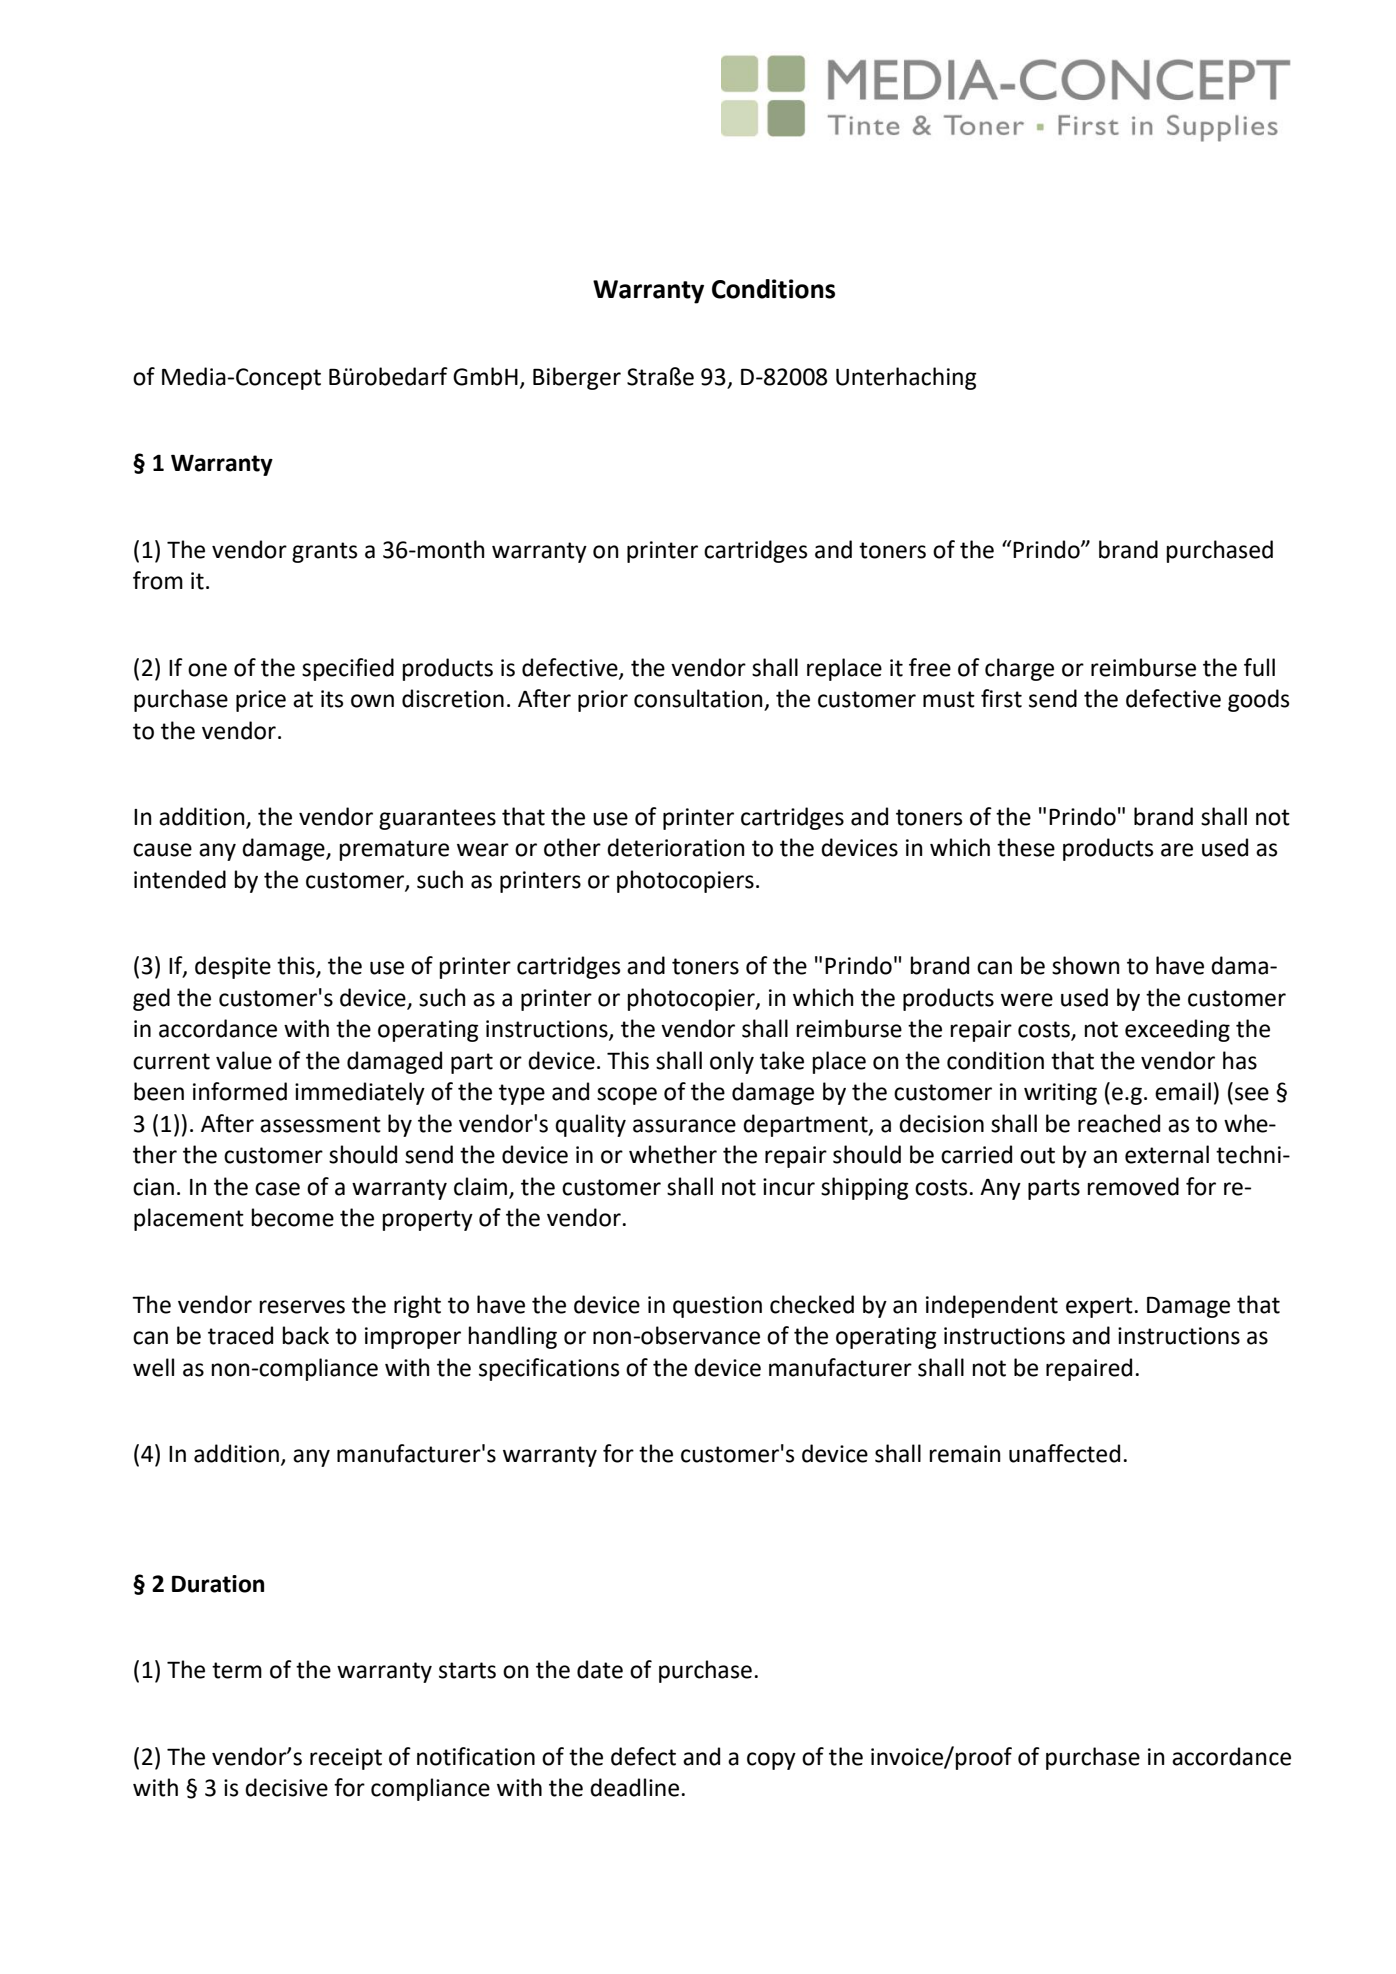  Describe the element at coordinates (324, 552) in the screenshot. I see `grants` at that location.
